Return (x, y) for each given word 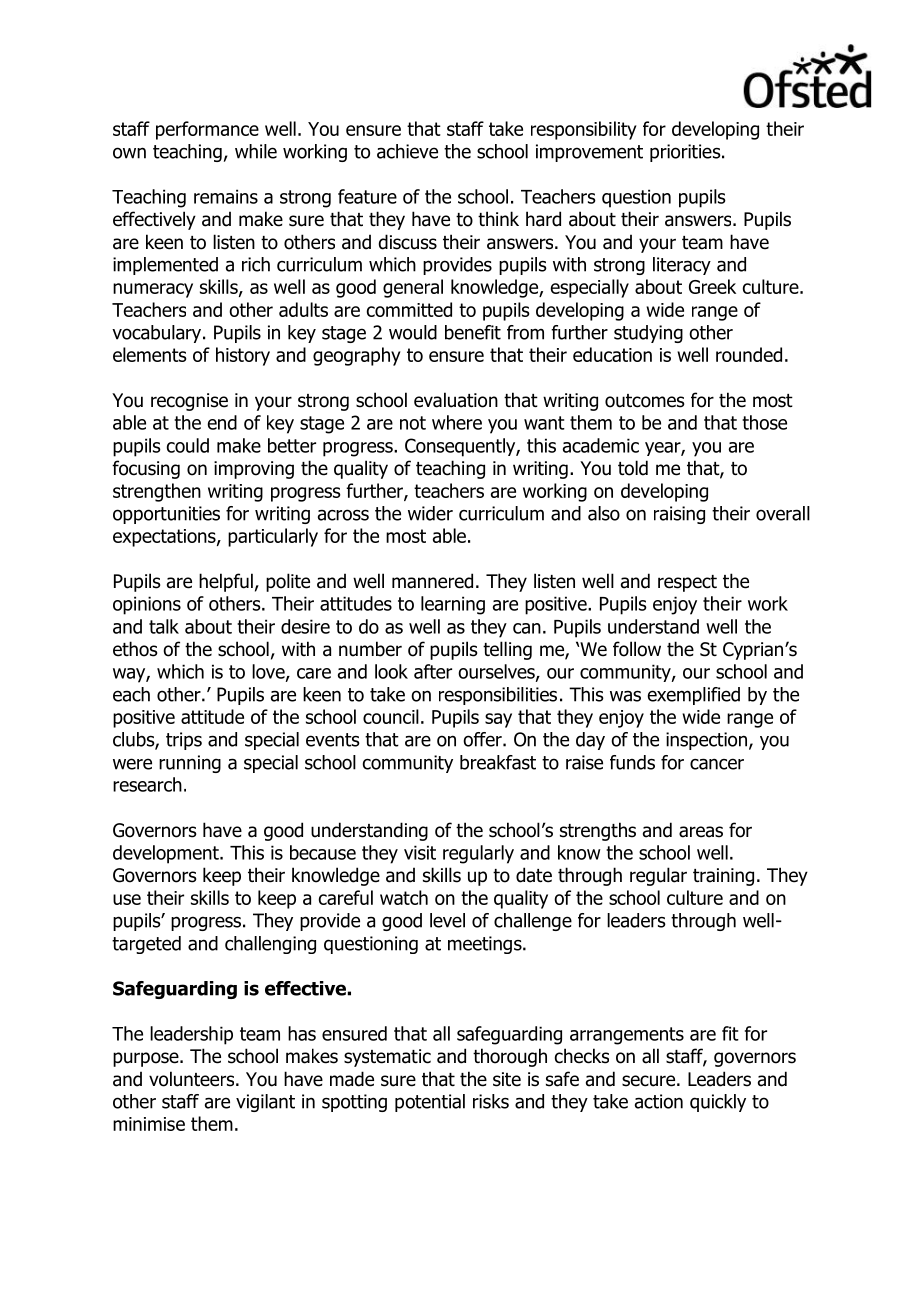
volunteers (193, 1079)
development (167, 854)
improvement (589, 153)
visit (420, 852)
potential (430, 1103)
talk (164, 626)
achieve (407, 151)
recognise (189, 402)
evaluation (456, 400)
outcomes (645, 401)
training (723, 877)
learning (453, 605)
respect (687, 583)
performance (207, 130)
